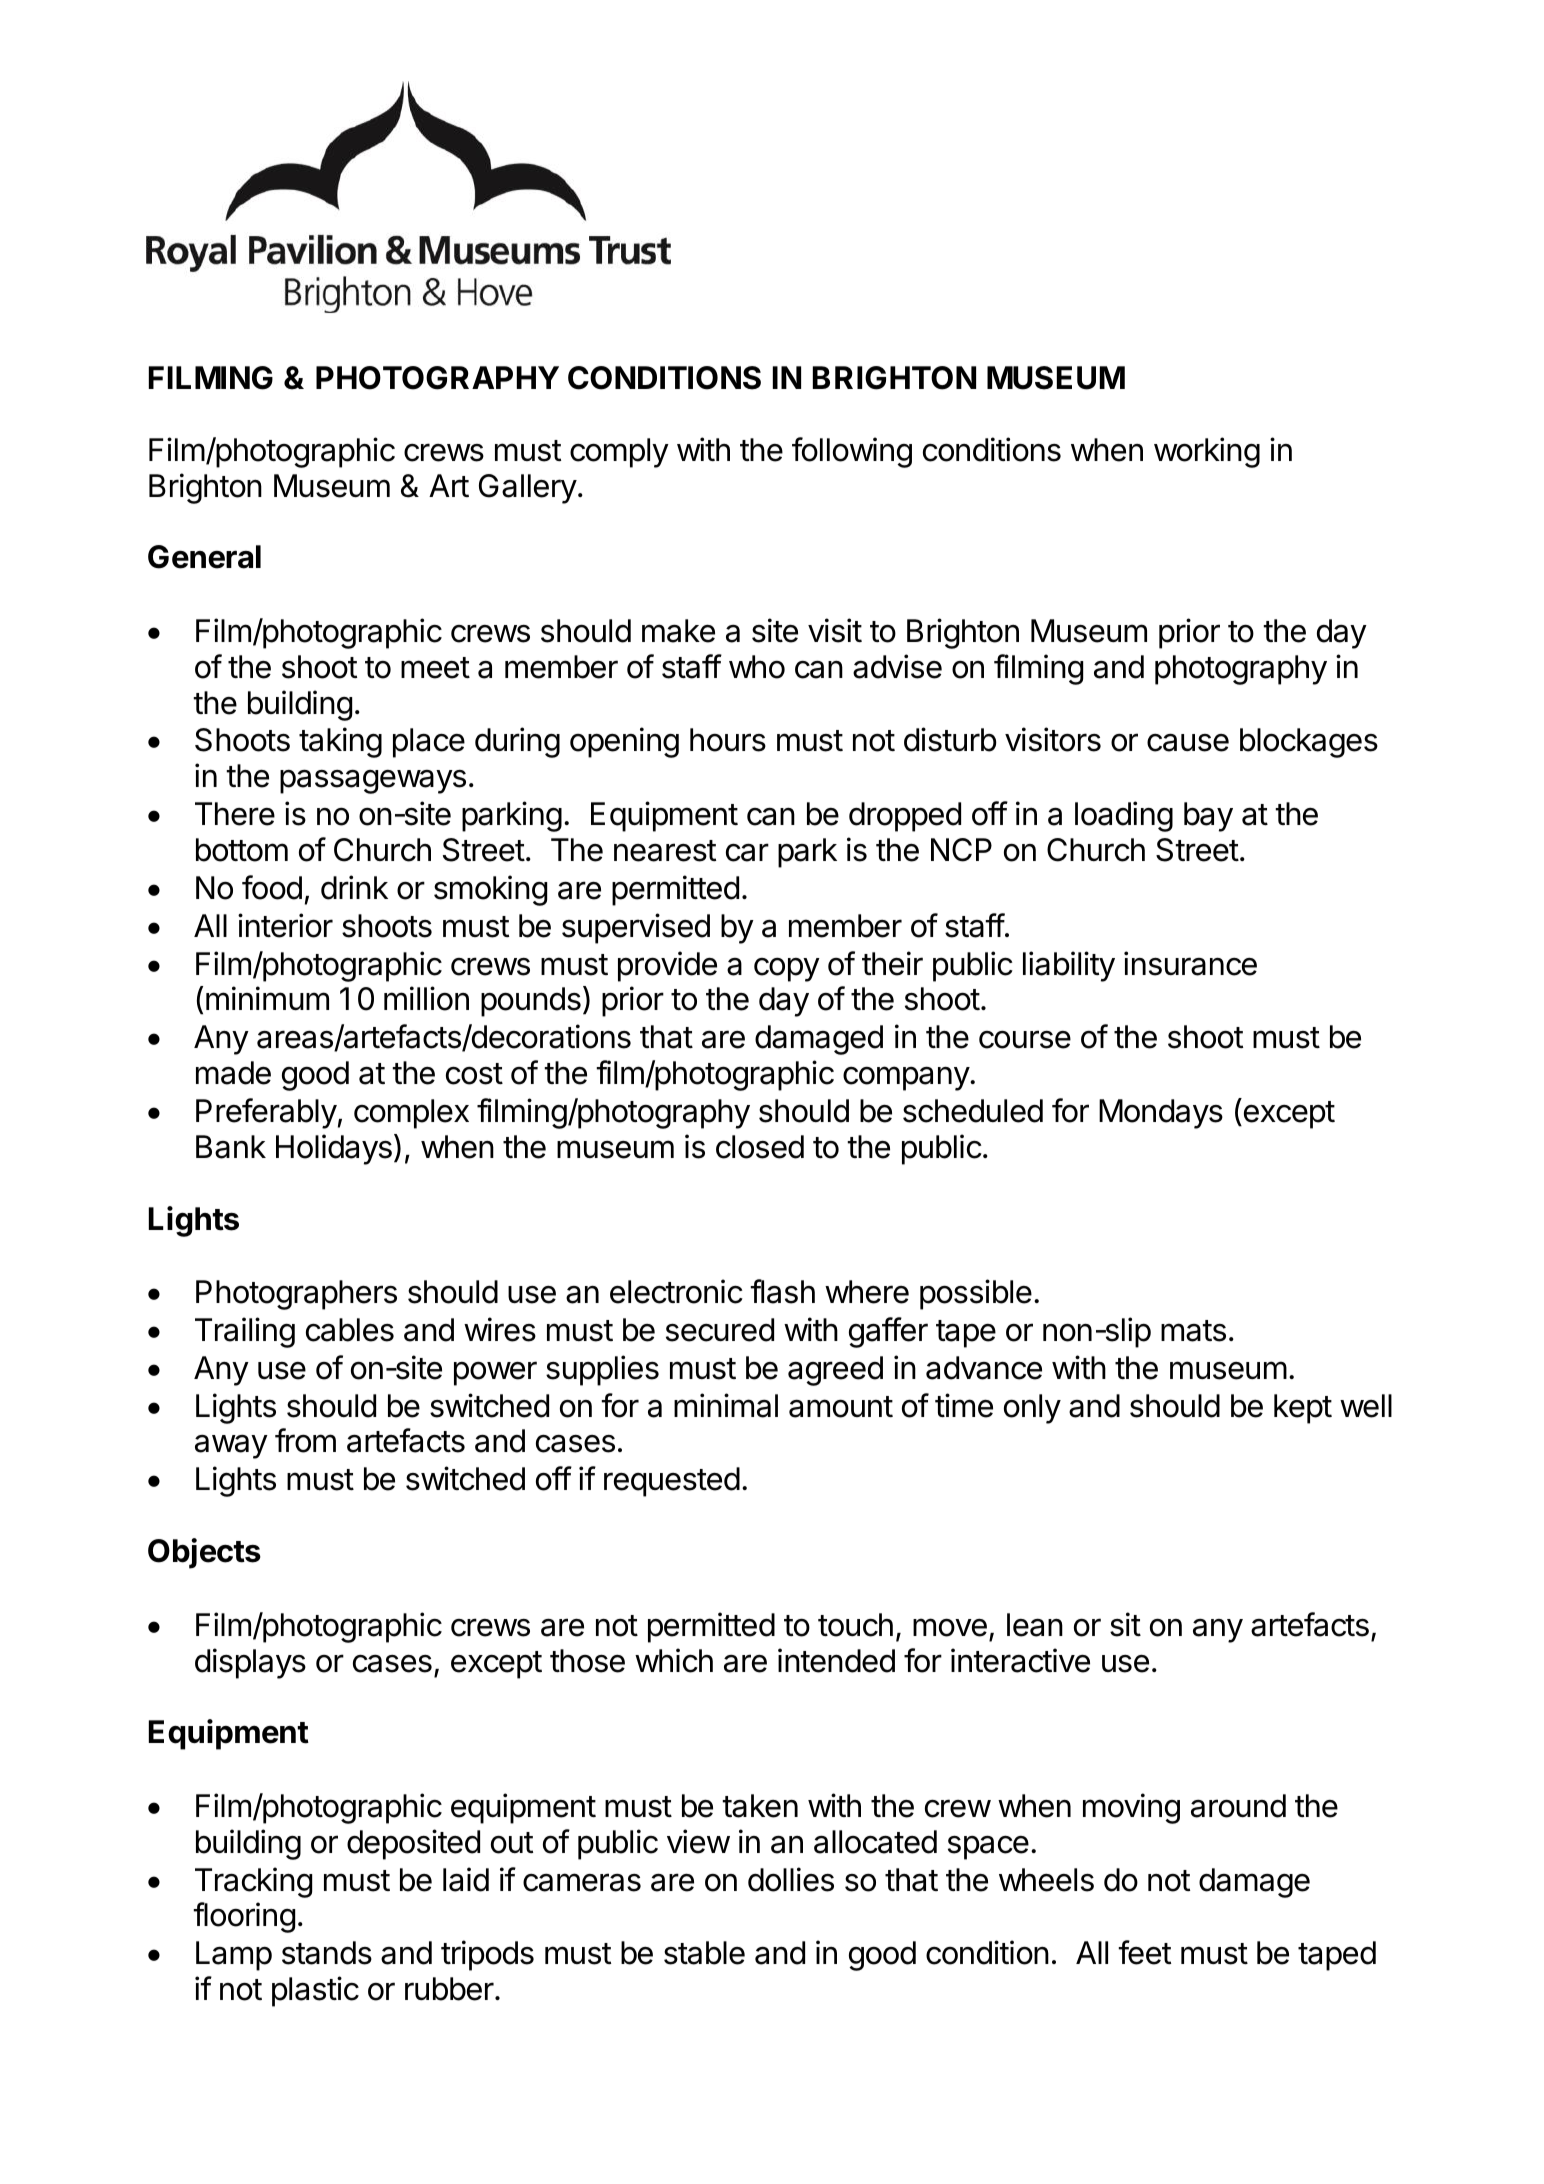  Describe the element at coordinates (204, 557) in the screenshot. I see `General` at that location.
